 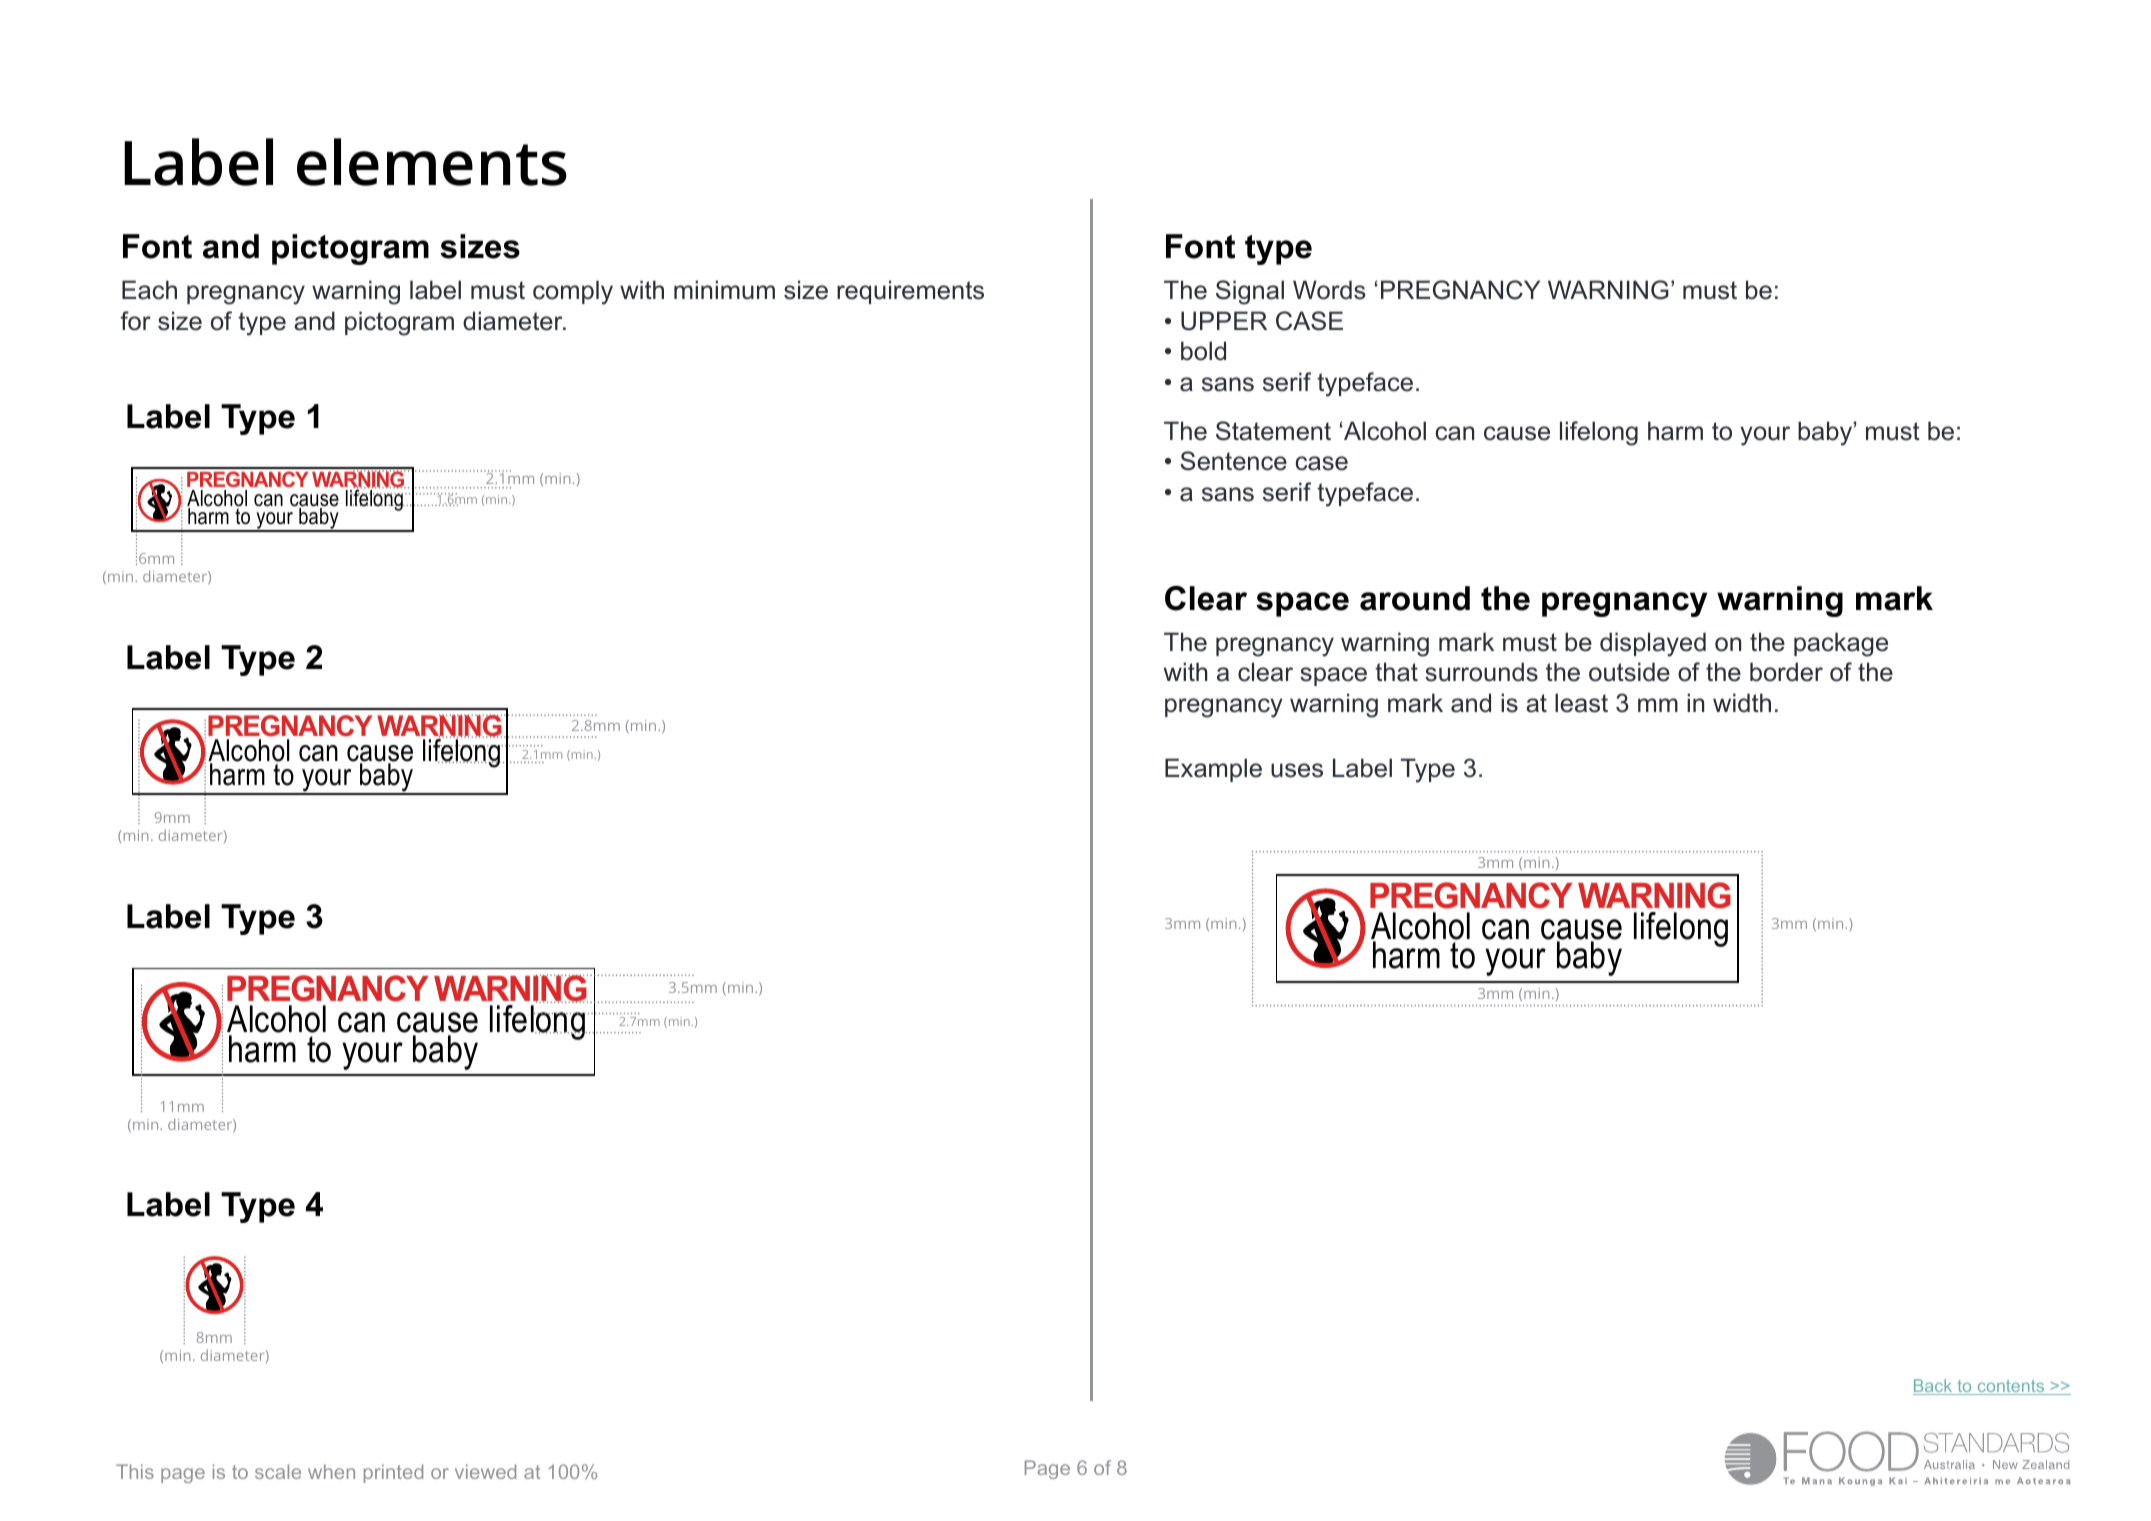 I want to click on elements, so click(x=432, y=162).
